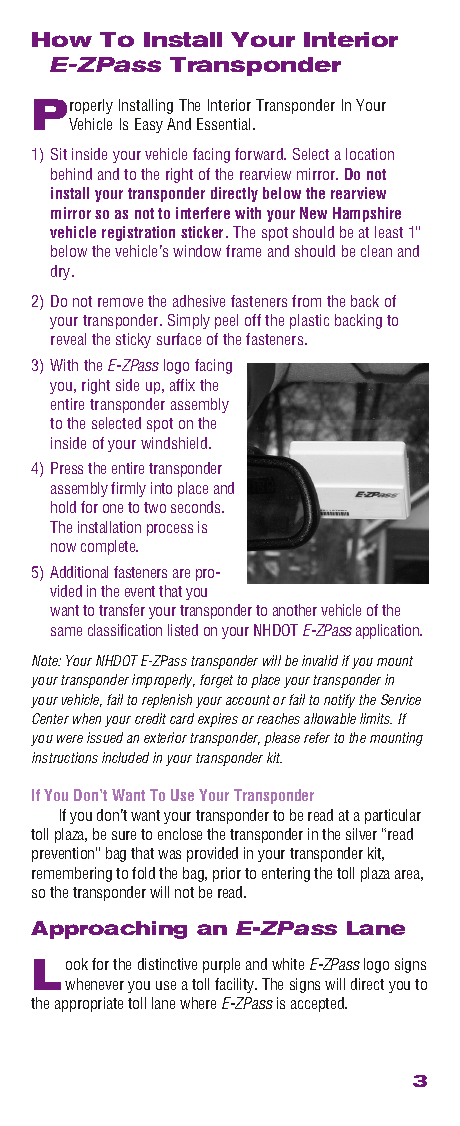 The height and width of the image is (1126, 460). I want to click on one, so click(113, 508).
